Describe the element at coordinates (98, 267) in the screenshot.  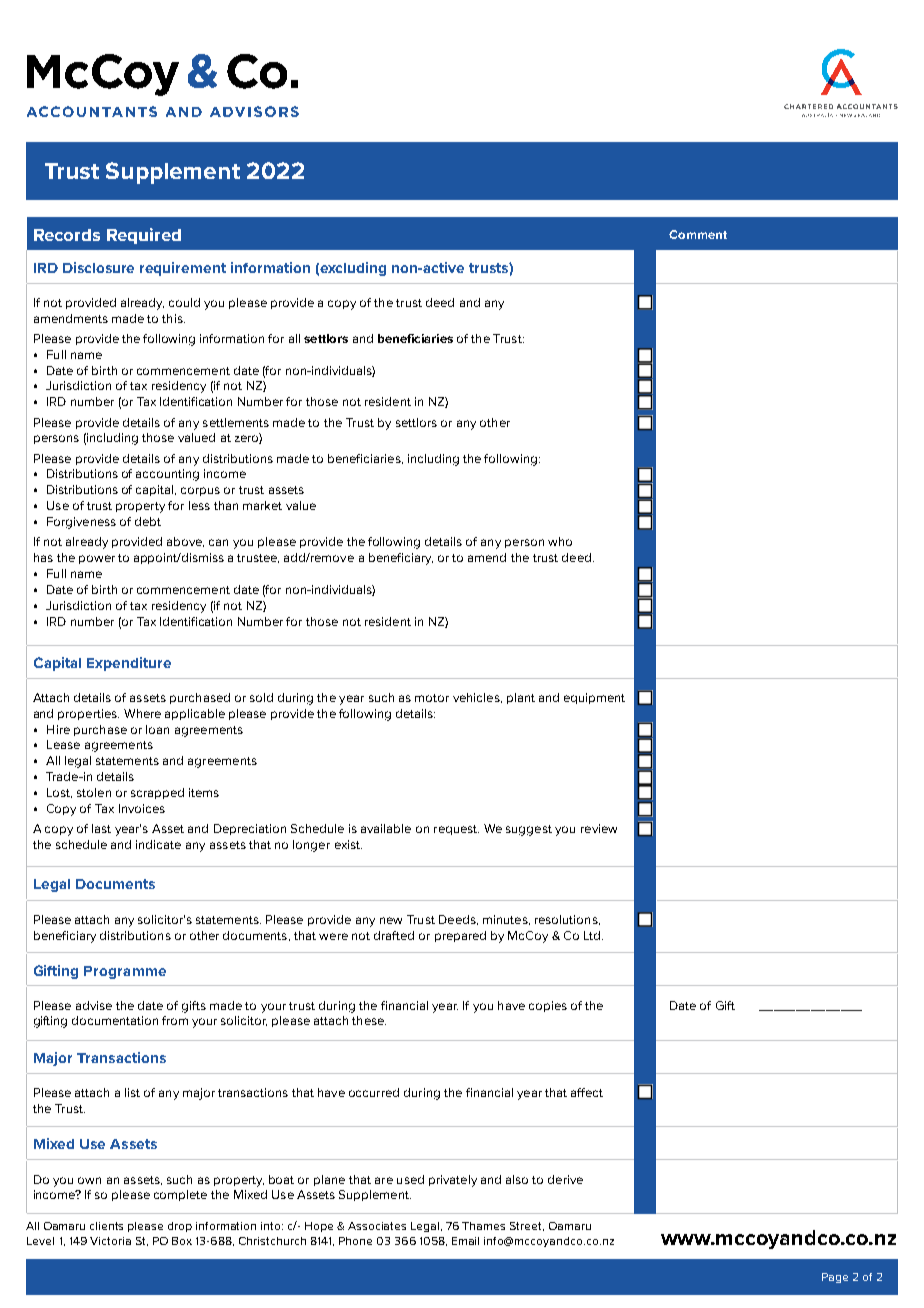
I see `Disclosure` at that location.
